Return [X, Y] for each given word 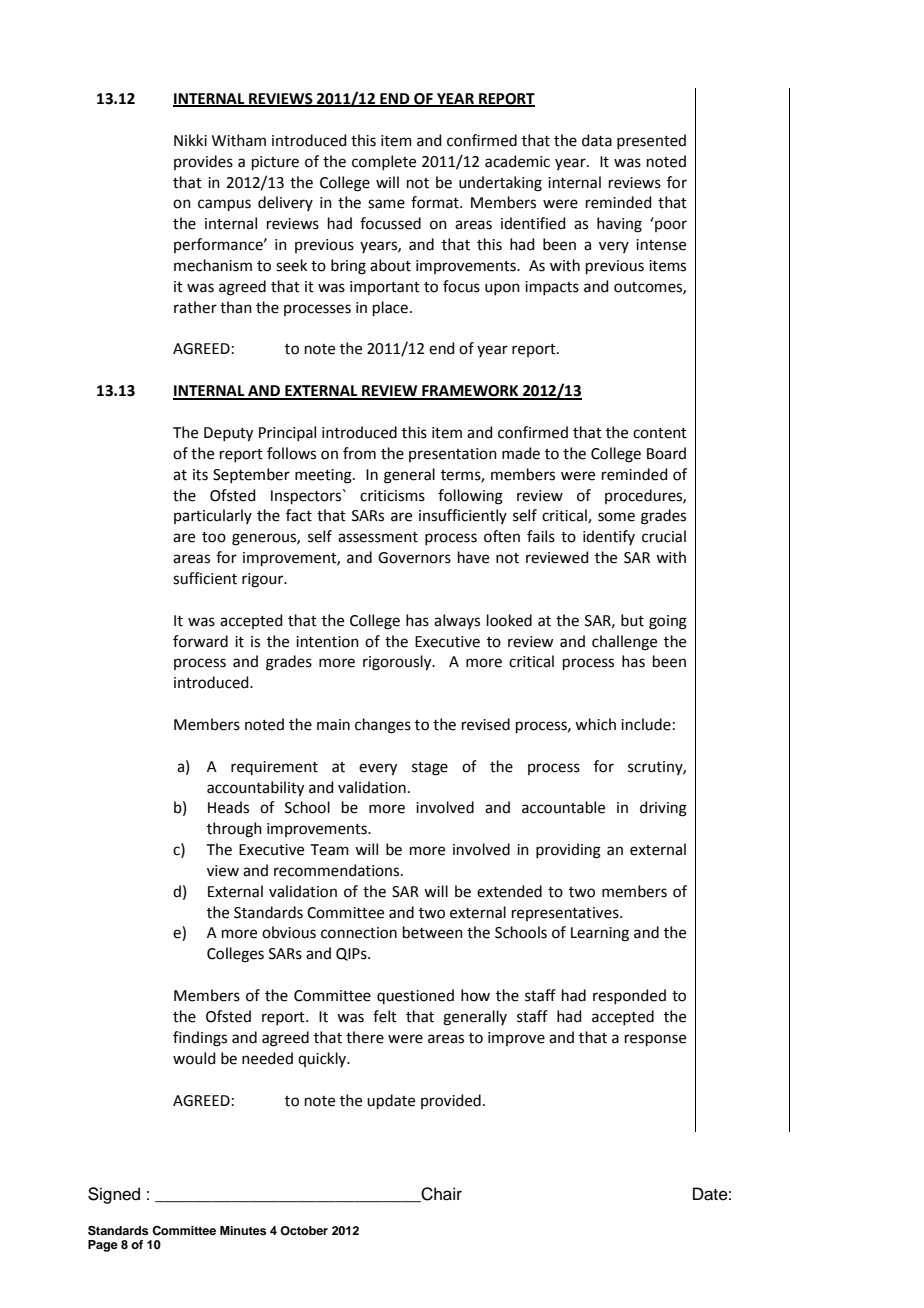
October [304, 1231]
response [655, 1040]
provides [203, 162]
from [359, 453]
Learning [600, 934]
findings [200, 1039]
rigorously [398, 663]
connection [359, 933]
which [595, 724]
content [660, 433]
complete [384, 162]
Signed [114, 1195]
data [597, 140]
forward [200, 641]
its [200, 475]
